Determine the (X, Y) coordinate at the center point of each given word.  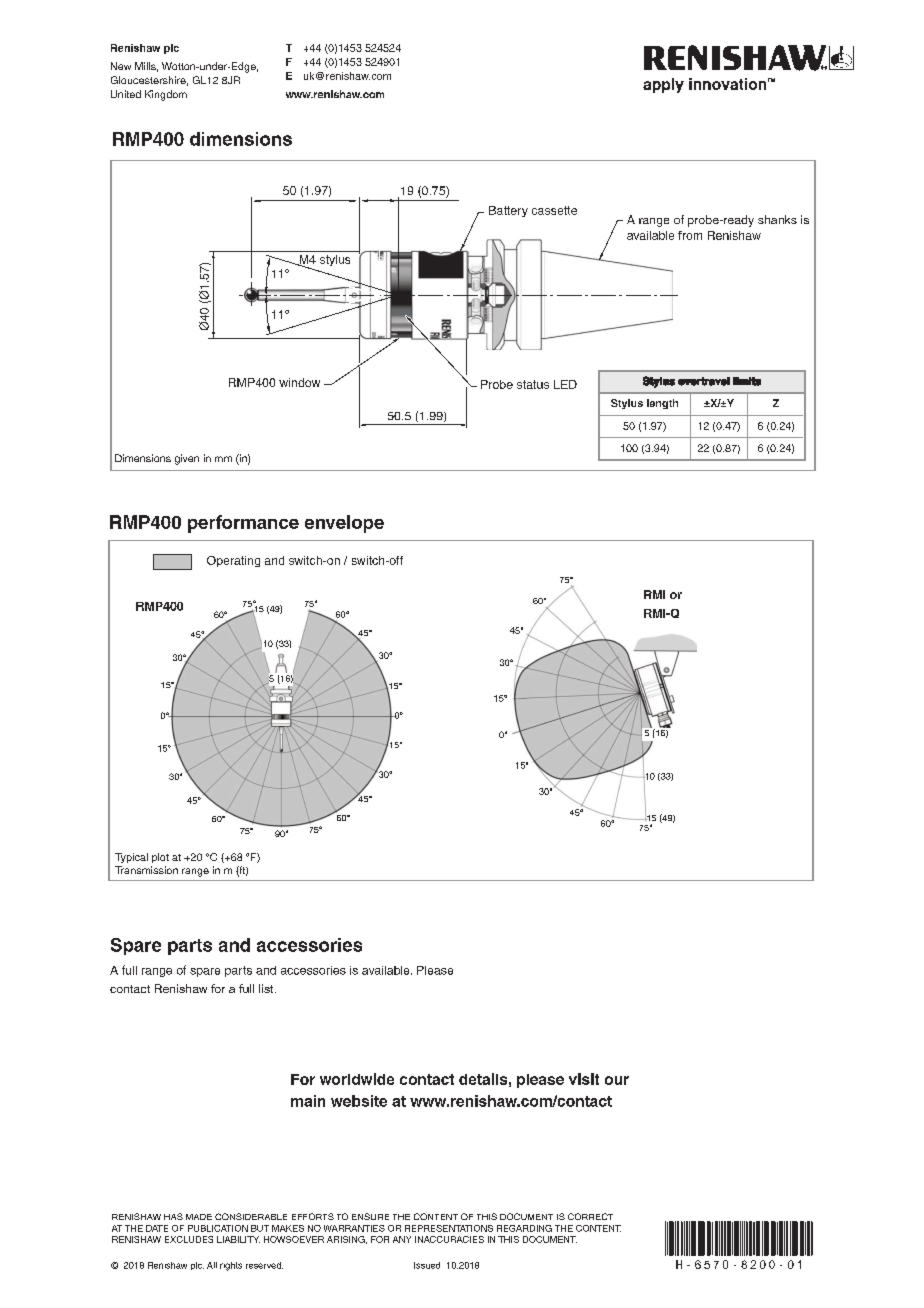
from (690, 235)
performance (243, 524)
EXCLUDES (189, 1239)
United (126, 94)
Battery (508, 211)
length (662, 404)
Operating (233, 561)
